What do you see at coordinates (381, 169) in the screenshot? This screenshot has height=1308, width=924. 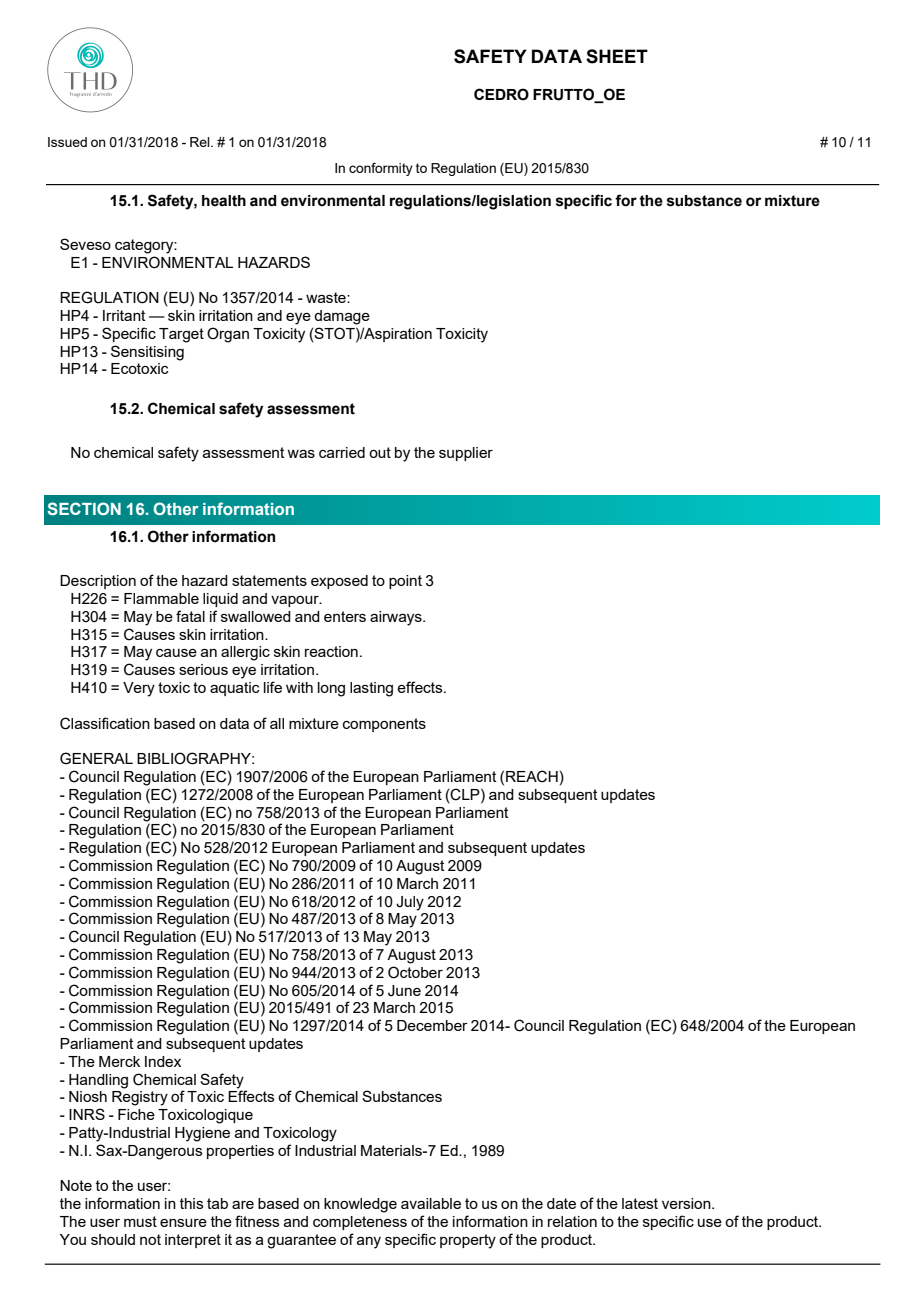 I see `conformity` at bounding box center [381, 169].
